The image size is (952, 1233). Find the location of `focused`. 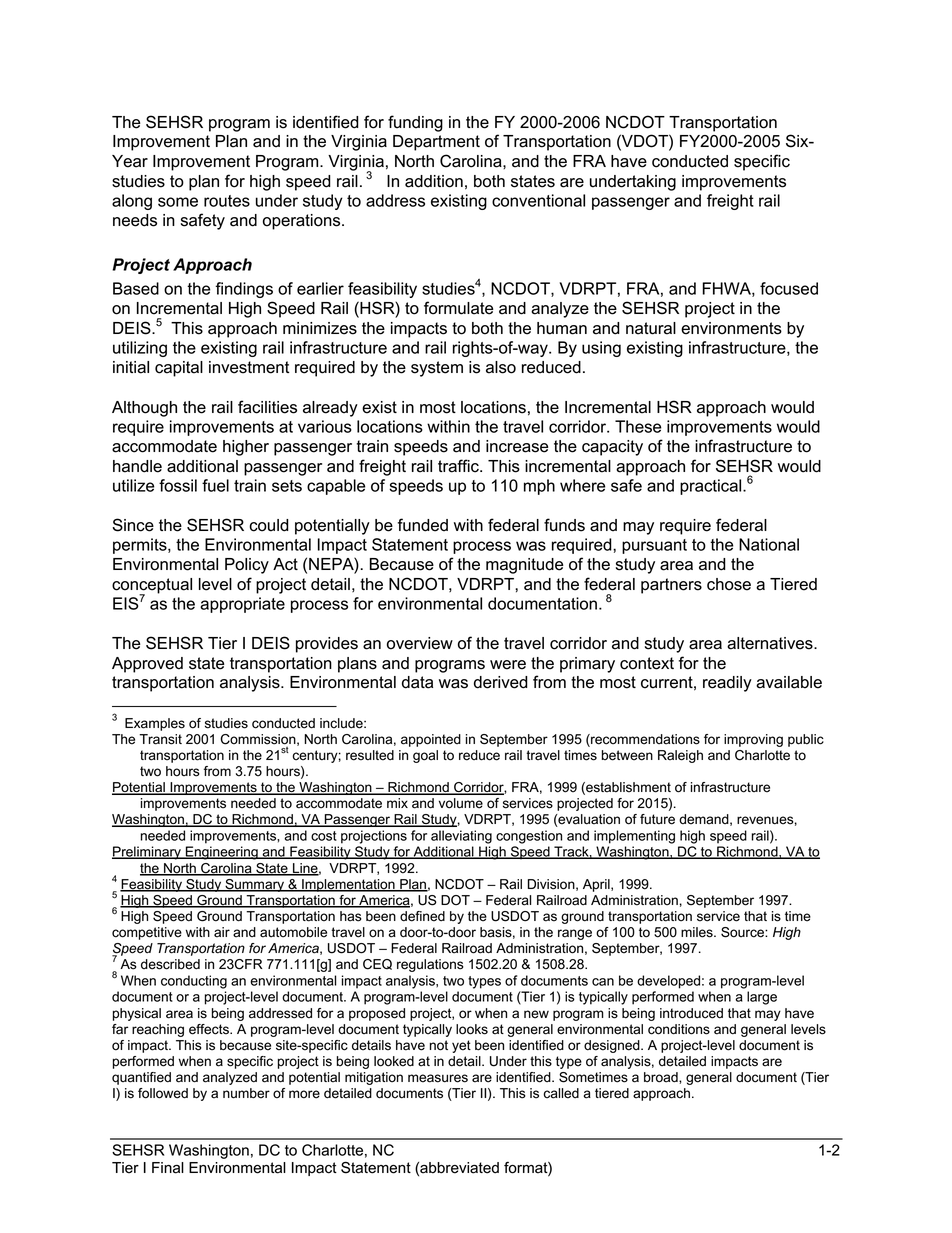

focused is located at coordinates (789, 288).
